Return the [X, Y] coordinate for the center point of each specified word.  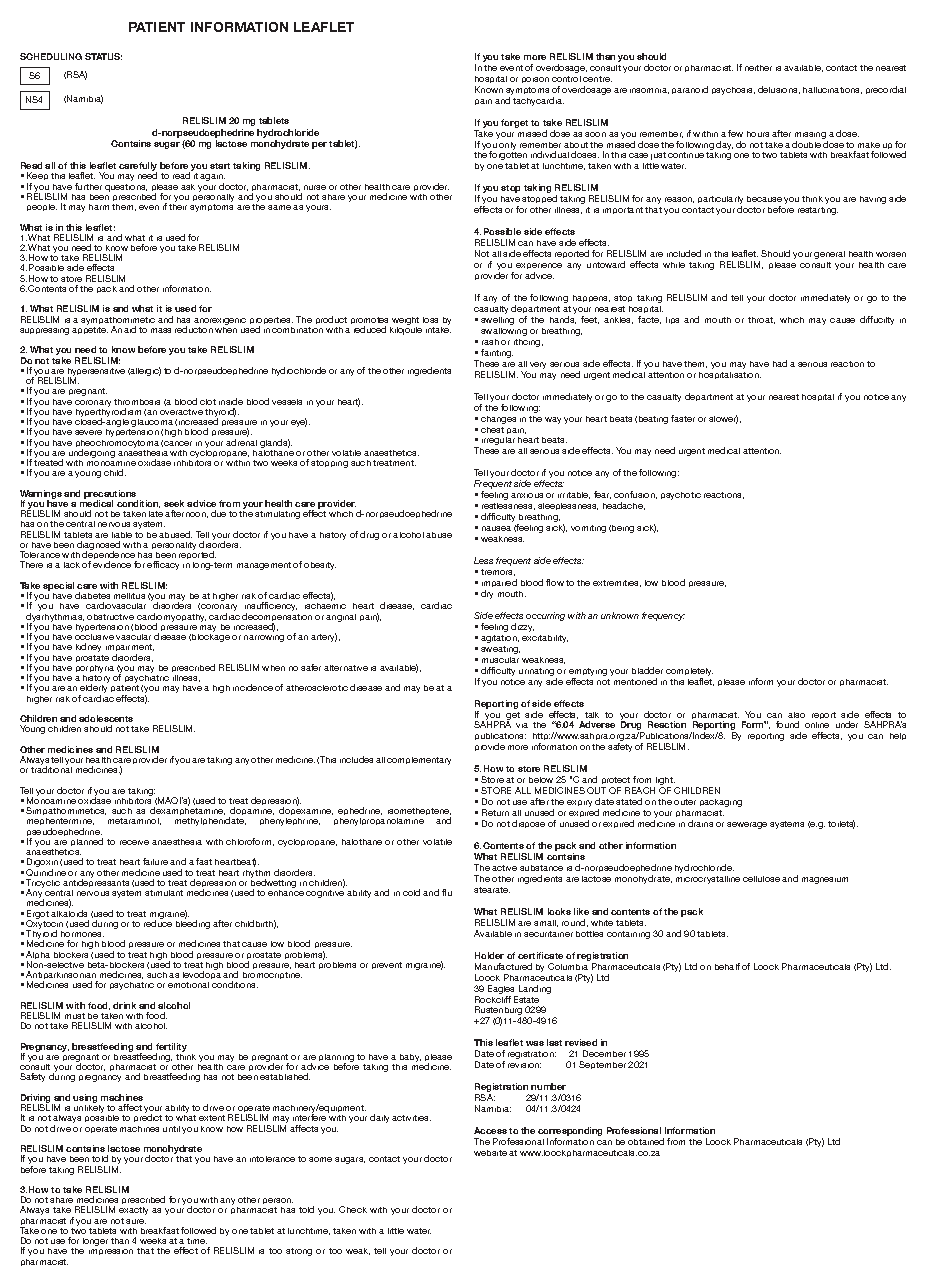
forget [514, 123]
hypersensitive [96, 373]
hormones [82, 934]
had [780, 363]
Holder [489, 955]
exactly [133, 1211]
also [796, 715]
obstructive [110, 617]
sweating [500, 650]
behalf [727, 966]
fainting [497, 353]
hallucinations [832, 90]
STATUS [103, 56]
